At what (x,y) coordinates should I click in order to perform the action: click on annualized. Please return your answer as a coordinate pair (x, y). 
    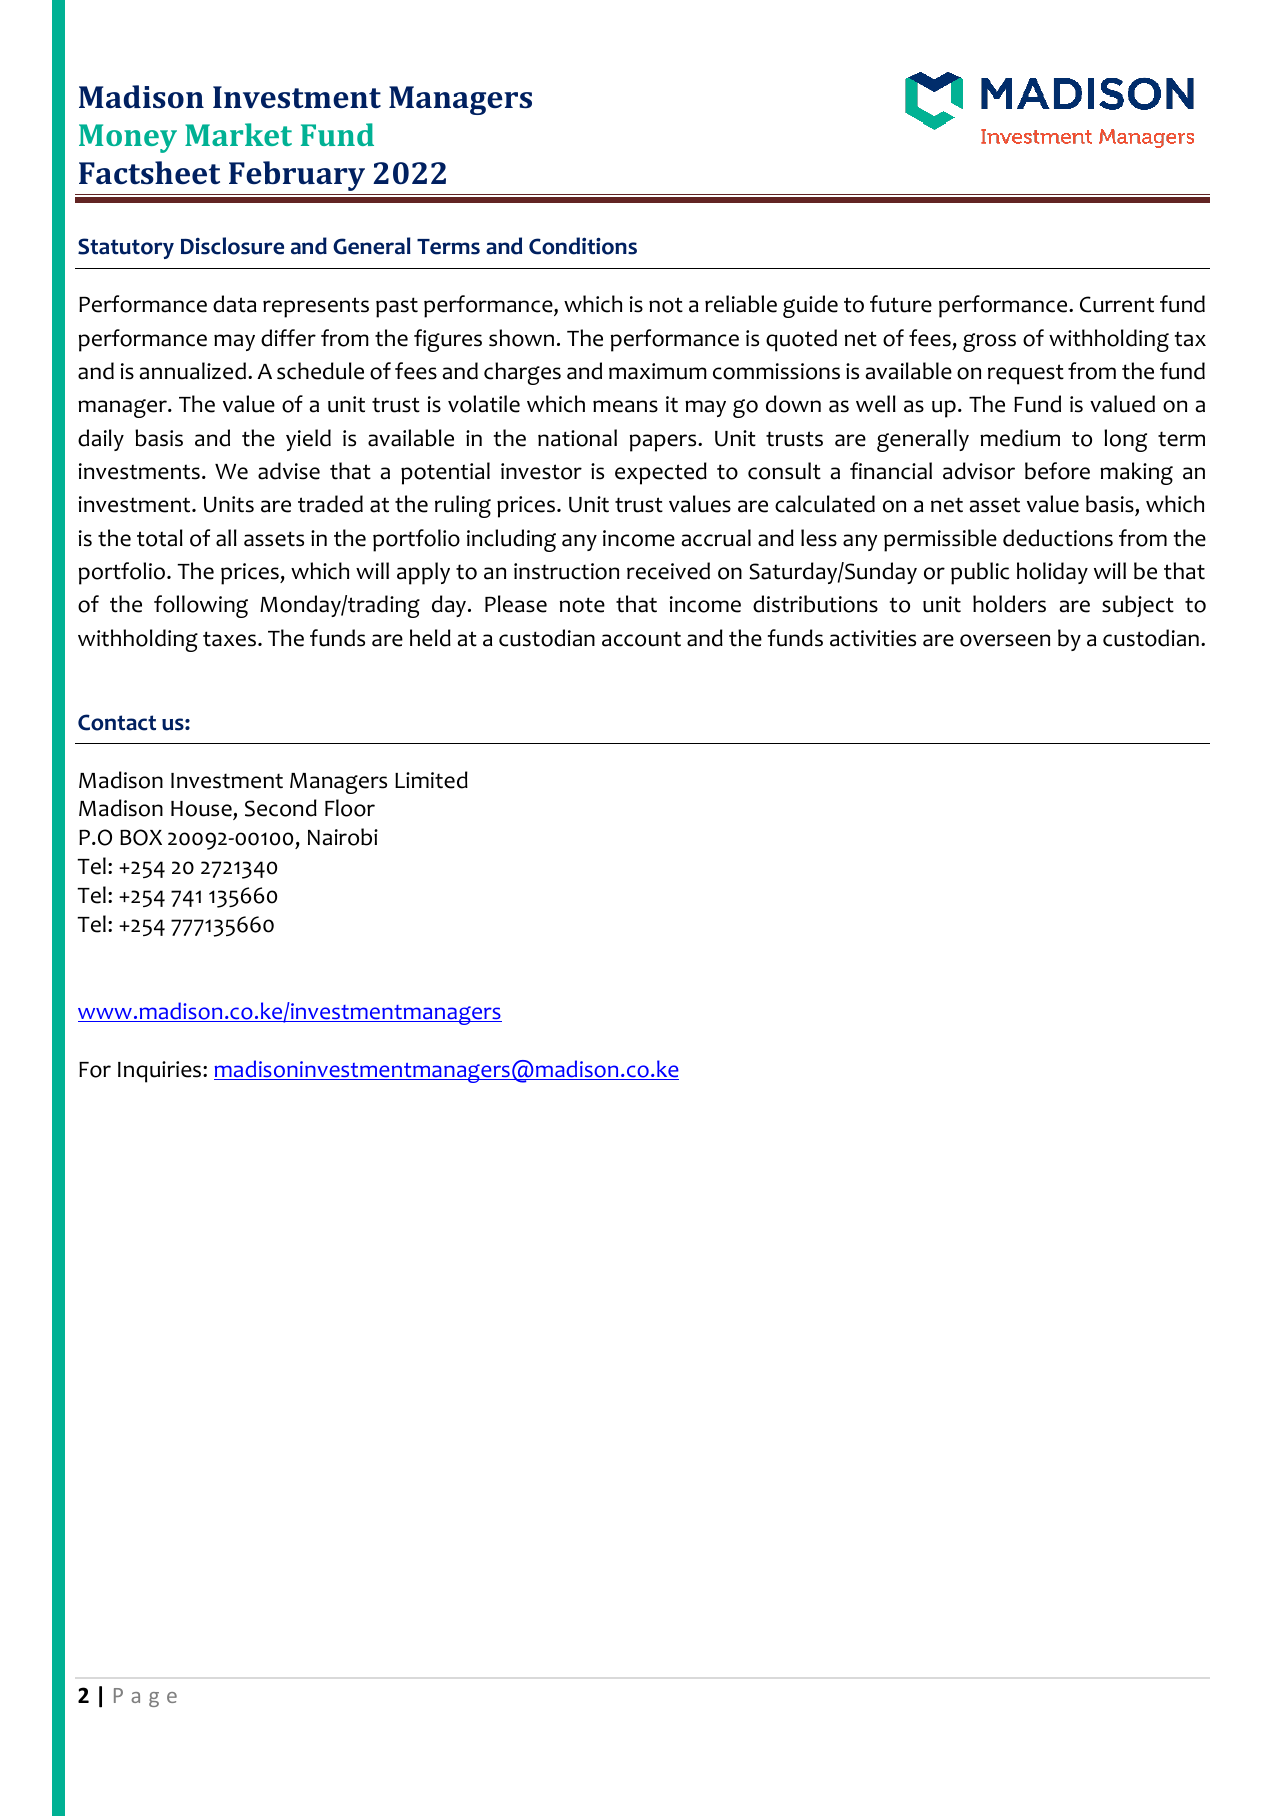
    Looking at the image, I should click on (193, 371).
